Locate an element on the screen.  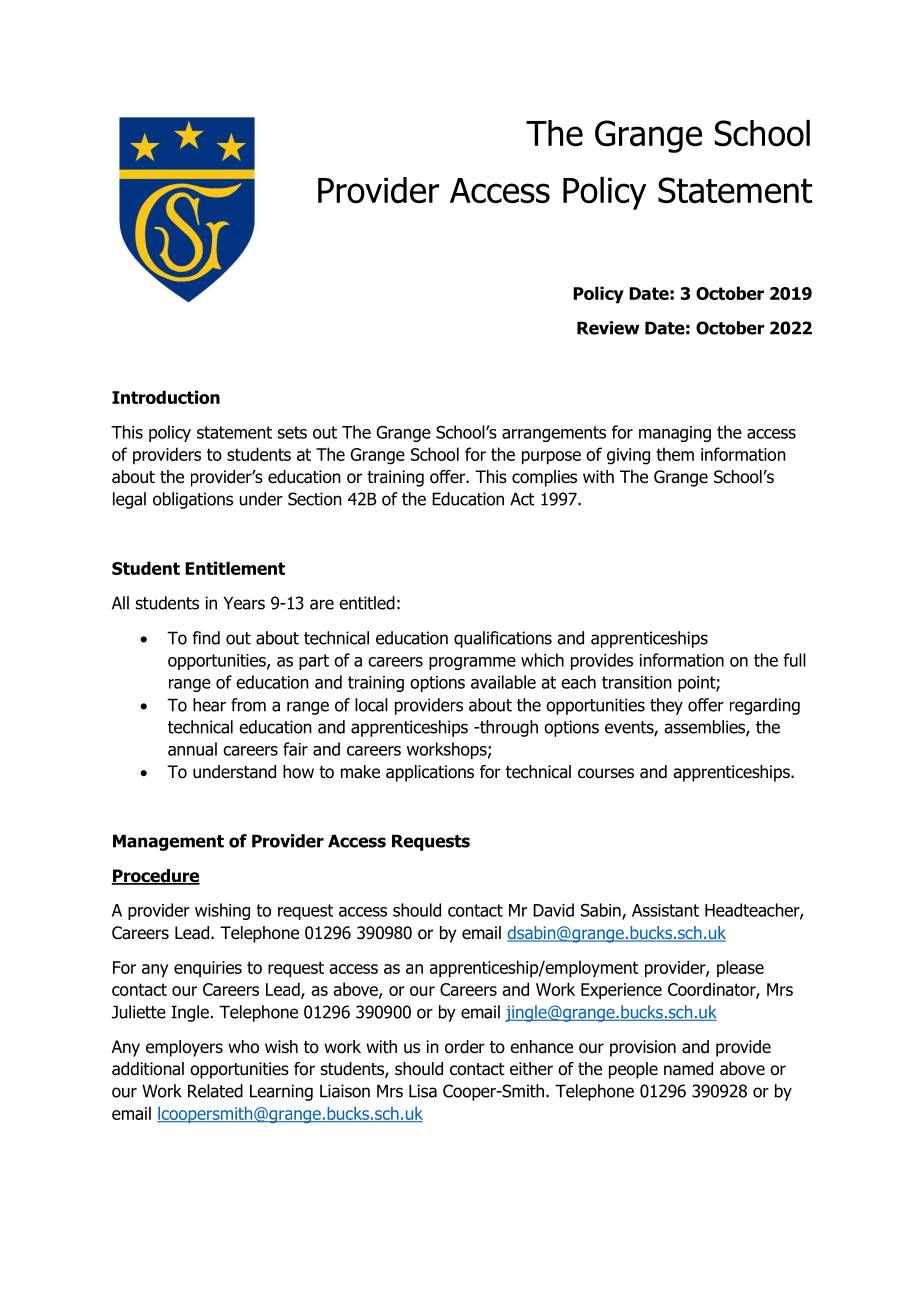
Assistant is located at coordinates (665, 910).
